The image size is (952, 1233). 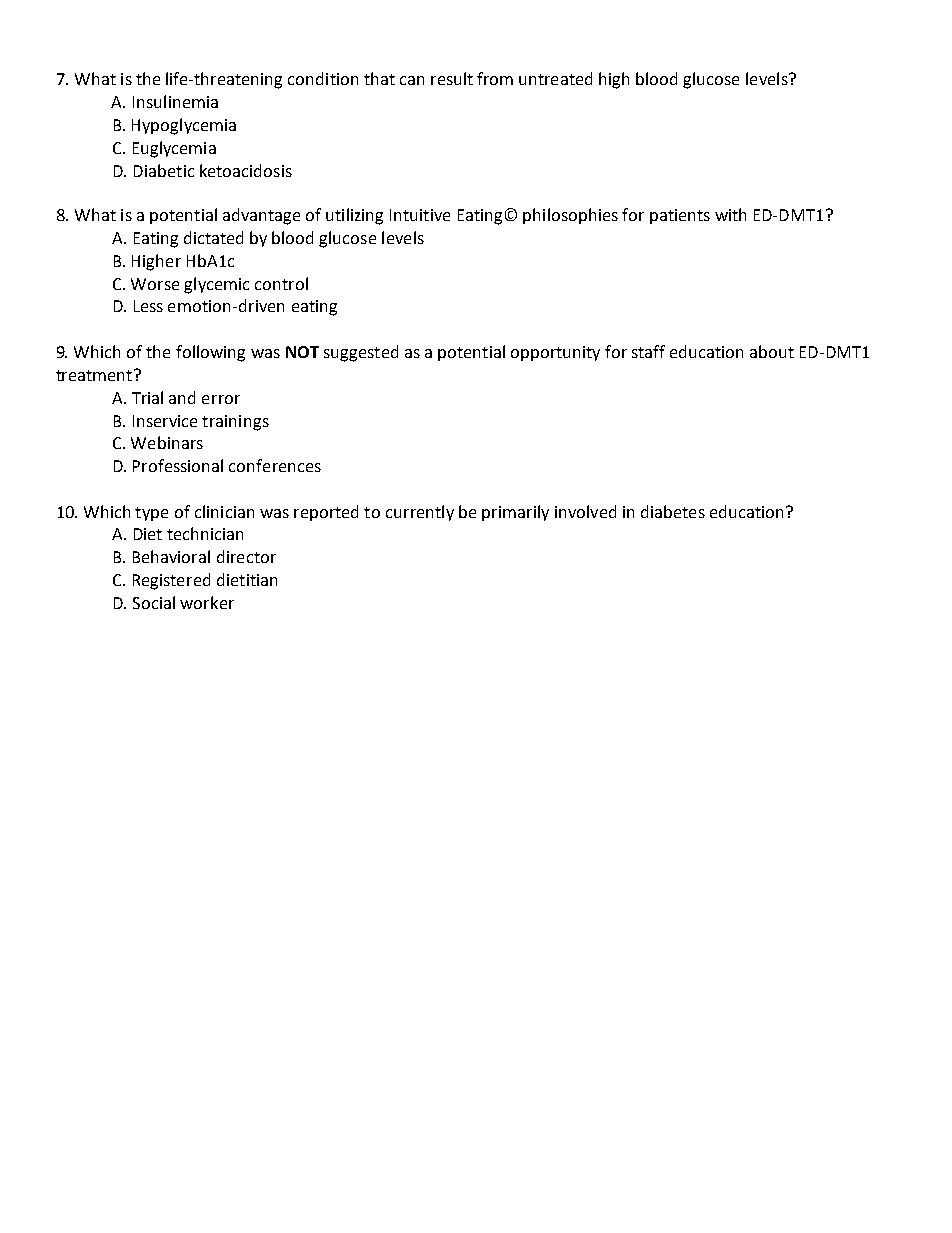 What do you see at coordinates (555, 78) in the page?
I see `untreated` at bounding box center [555, 78].
